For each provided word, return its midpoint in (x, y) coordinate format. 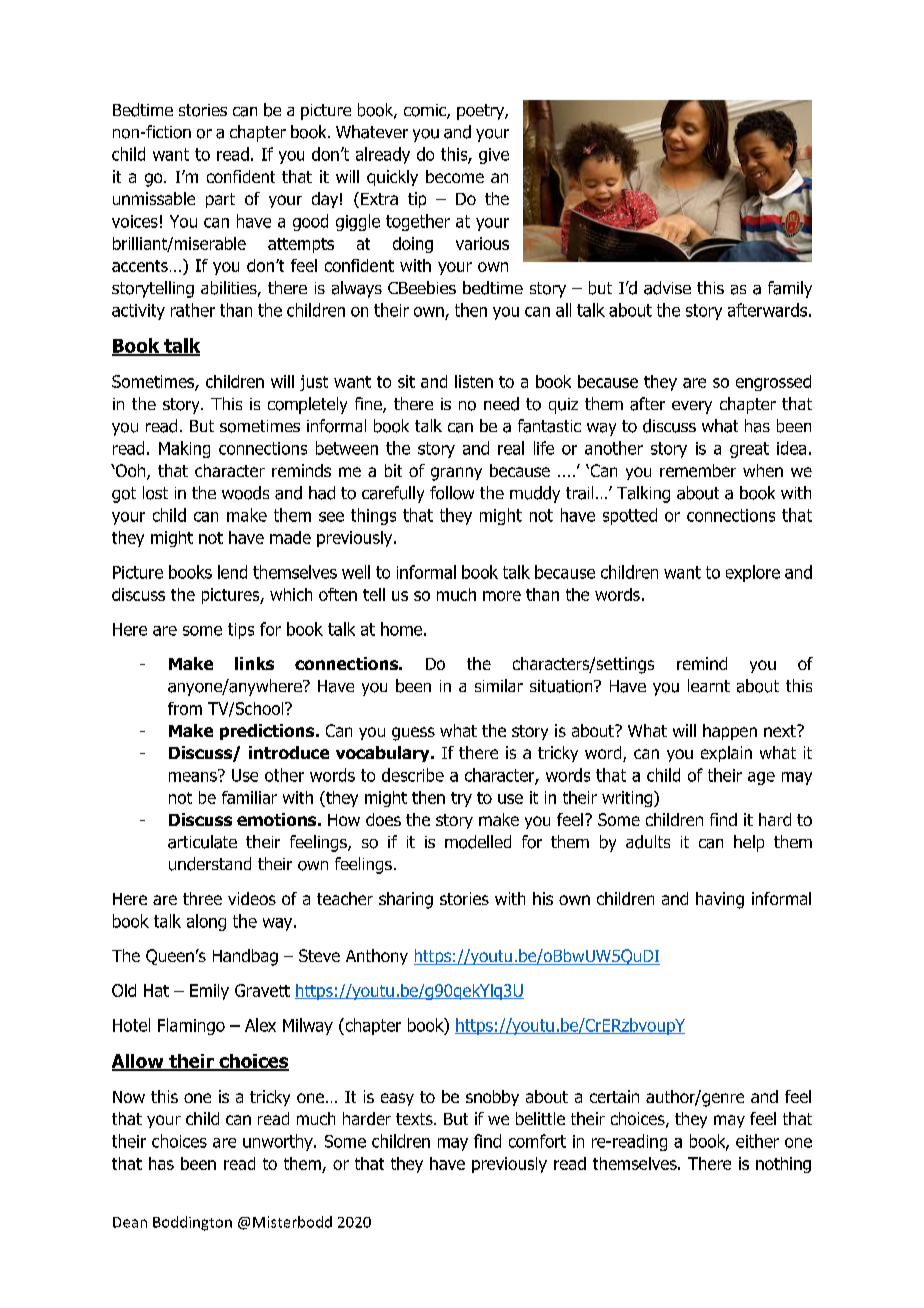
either (757, 1141)
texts (415, 1119)
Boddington (192, 1223)
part (220, 200)
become (455, 176)
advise (667, 288)
